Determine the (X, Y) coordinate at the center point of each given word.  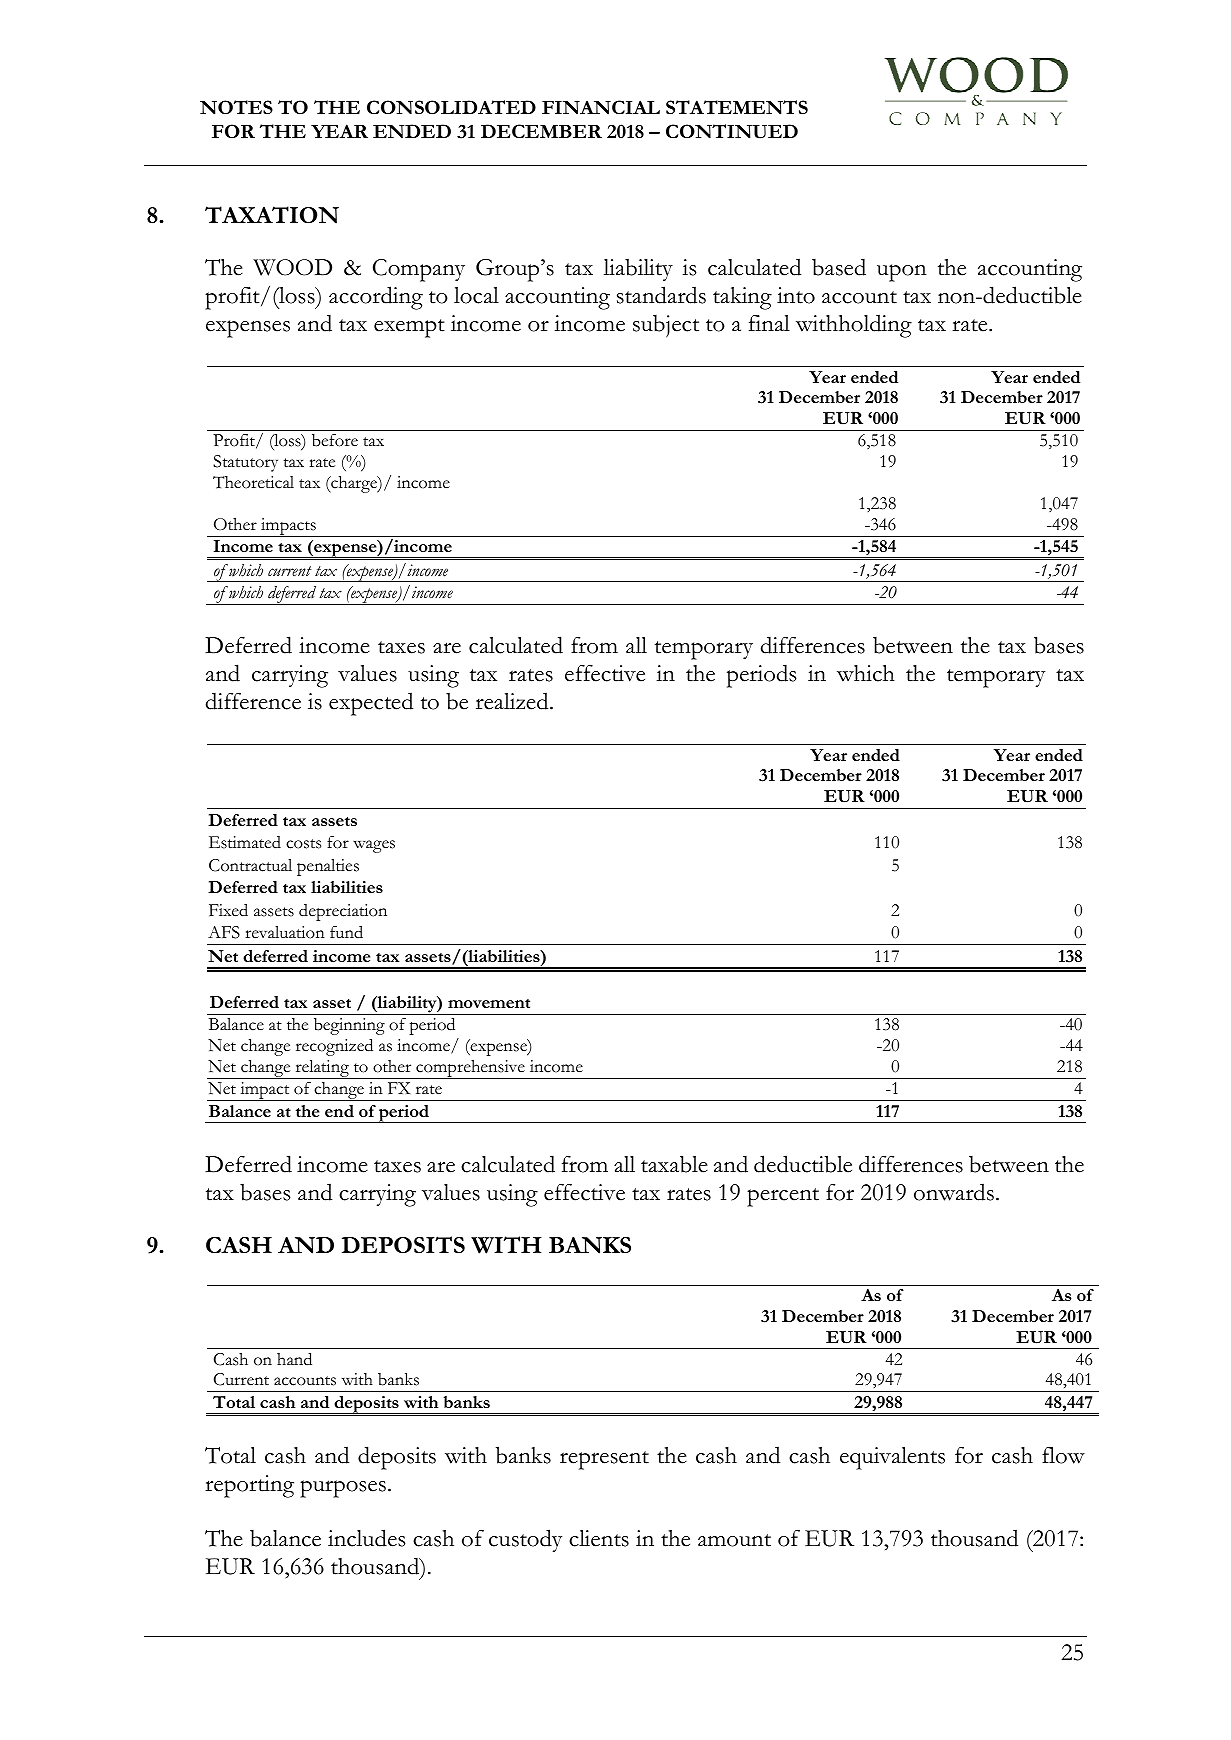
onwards (954, 1192)
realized (513, 701)
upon (902, 273)
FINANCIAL (601, 107)
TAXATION (272, 215)
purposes (343, 1489)
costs (303, 844)
